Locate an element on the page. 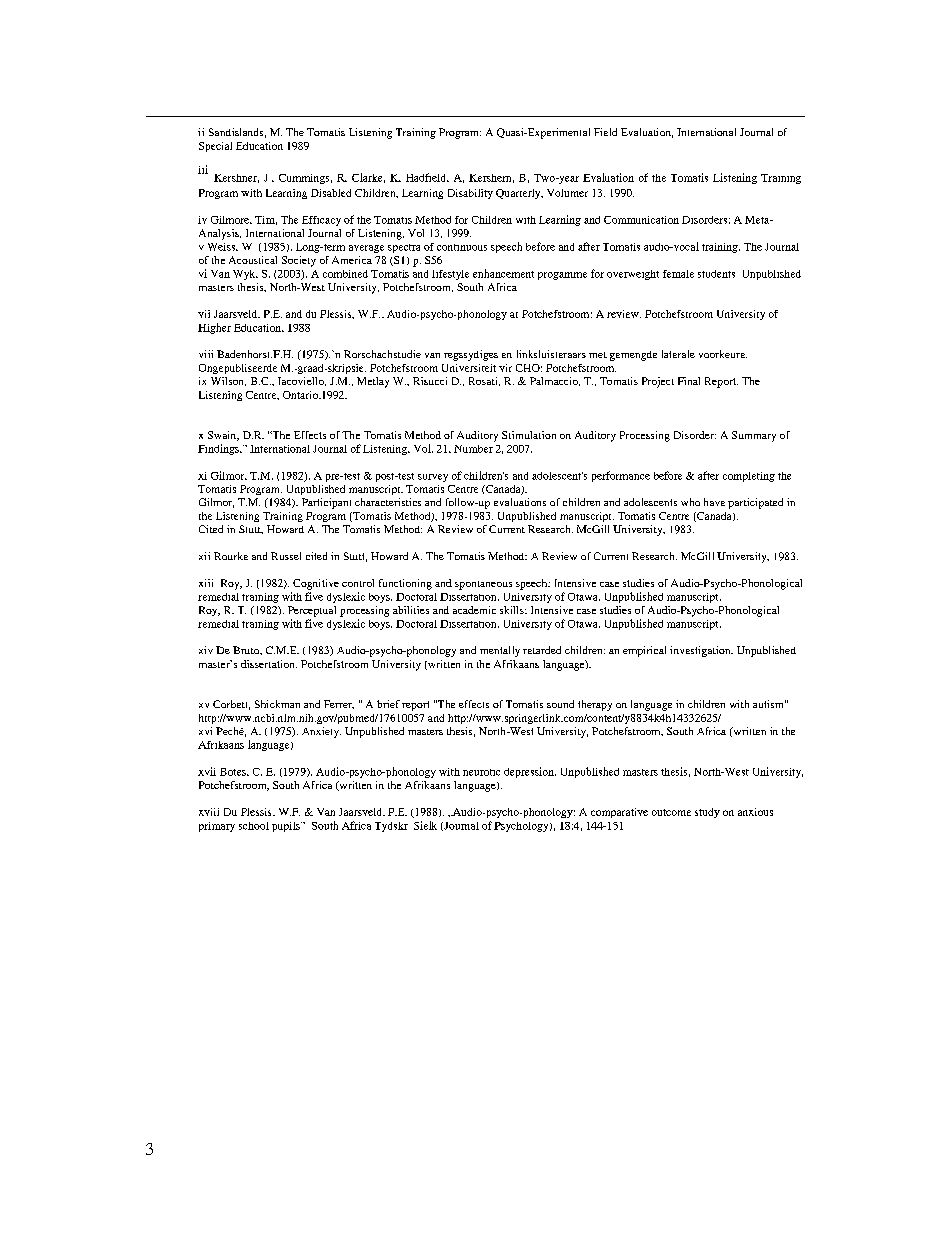 The width and height of the image is (952, 1233). Number is located at coordinates (473, 449).
